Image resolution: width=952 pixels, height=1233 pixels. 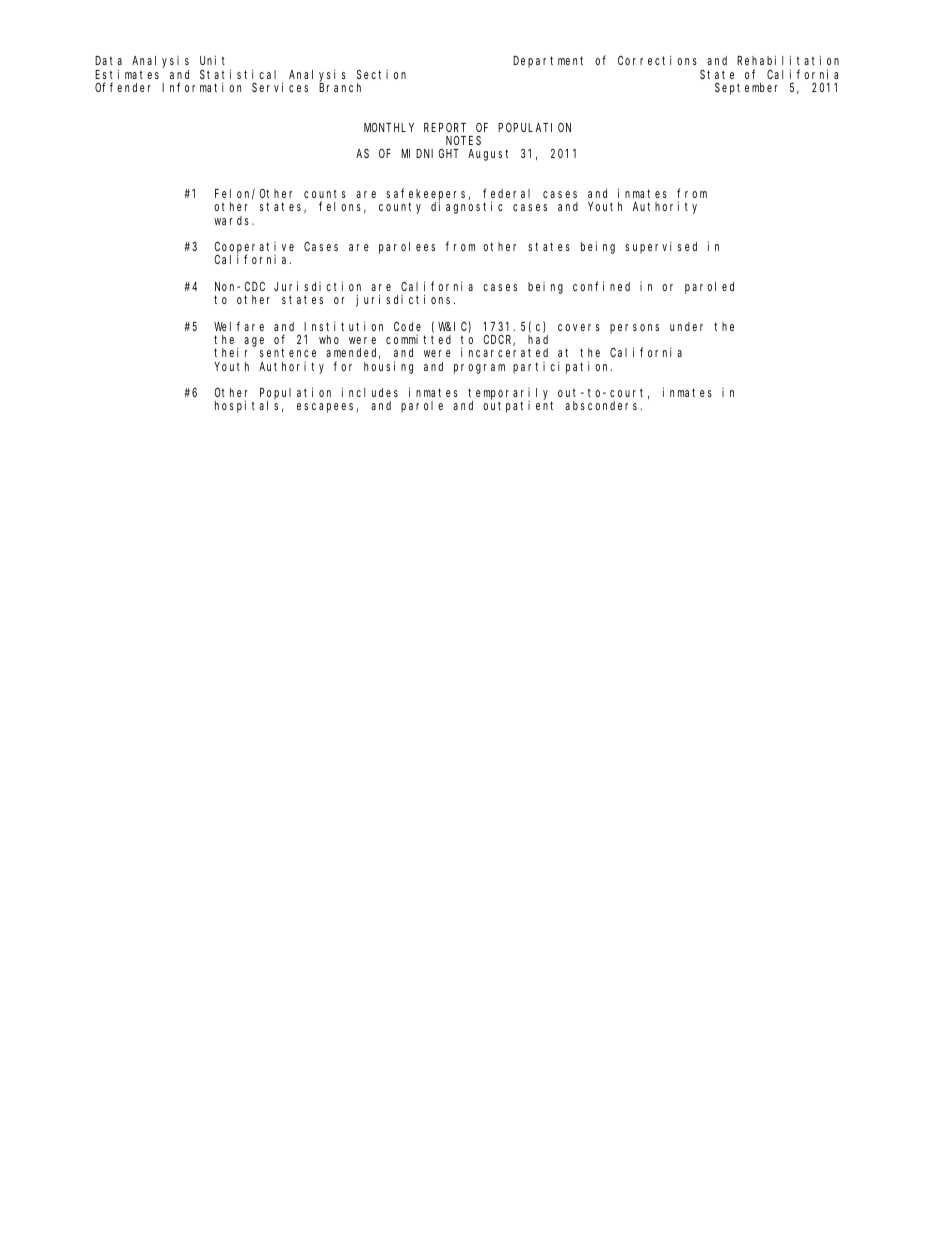 I want to click on housing, so click(x=388, y=367).
